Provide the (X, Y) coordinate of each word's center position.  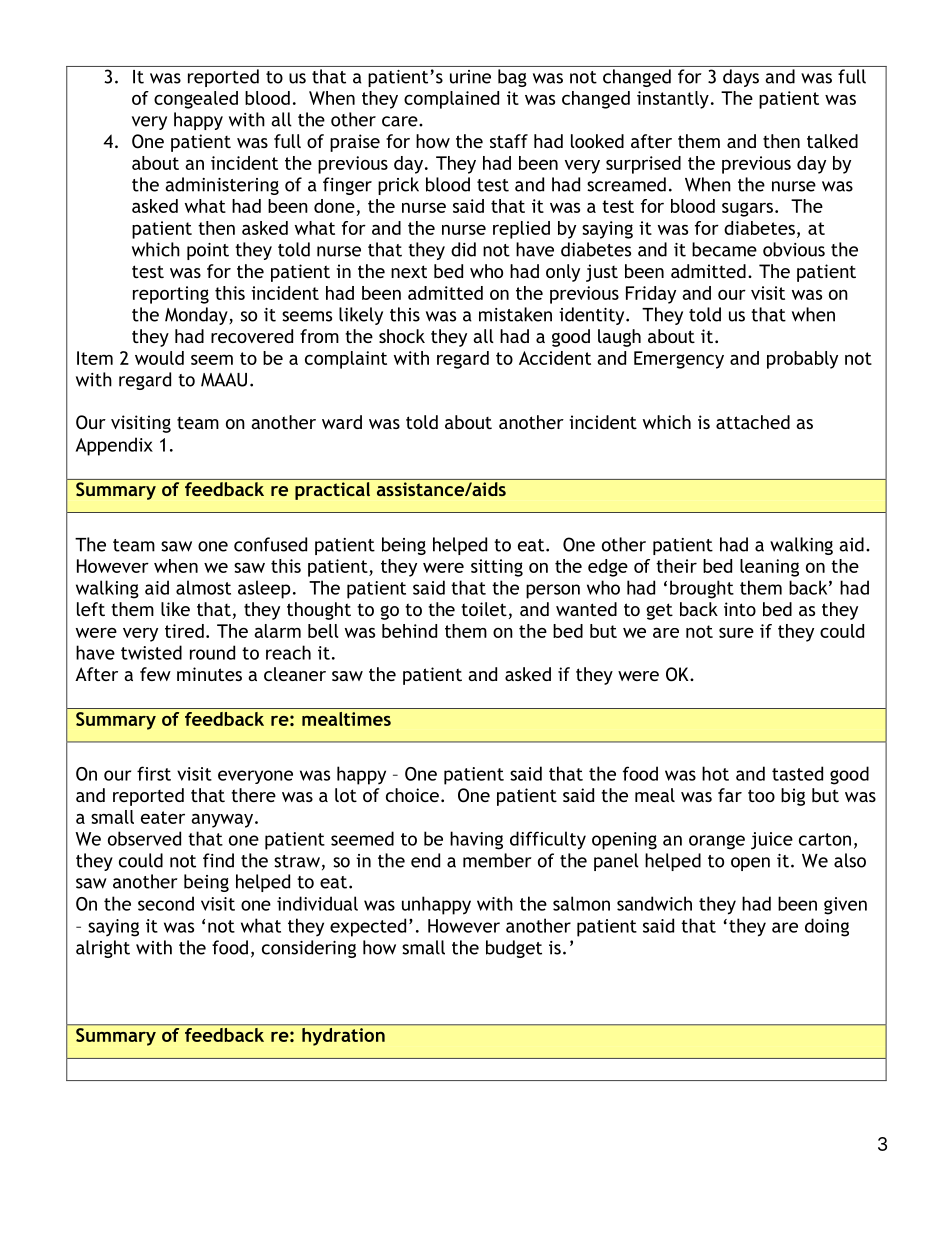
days (741, 78)
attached (753, 422)
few (155, 674)
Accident (555, 358)
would (159, 358)
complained (451, 100)
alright (103, 949)
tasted (797, 773)
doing (827, 927)
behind (409, 631)
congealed (196, 100)
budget (514, 949)
